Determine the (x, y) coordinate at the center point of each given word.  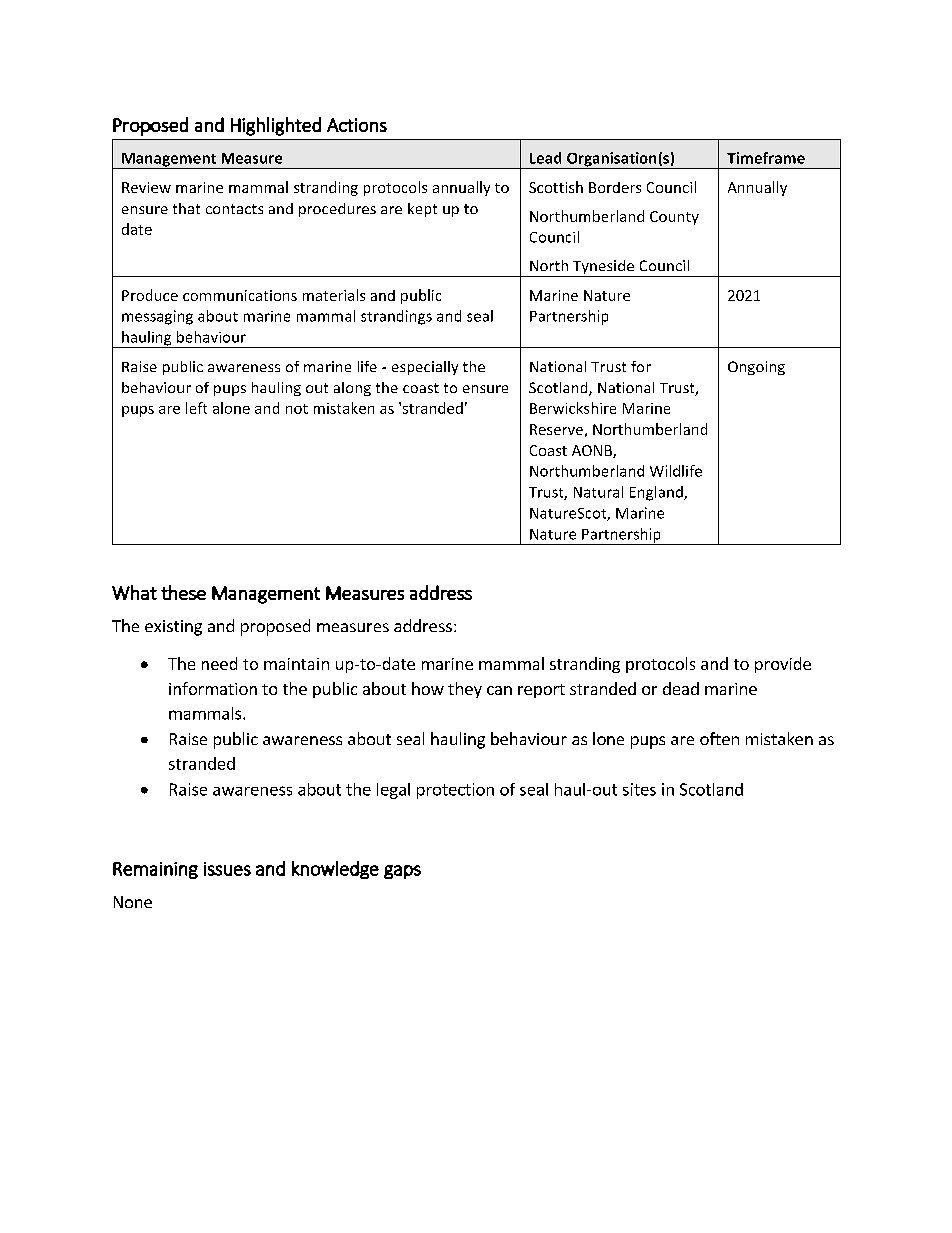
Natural (598, 492)
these (183, 592)
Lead (545, 158)
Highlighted (276, 126)
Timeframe (766, 158)
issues (227, 869)
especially (425, 368)
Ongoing (756, 368)
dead (681, 688)
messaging (157, 317)
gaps (402, 872)
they (465, 690)
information (213, 688)
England (657, 493)
